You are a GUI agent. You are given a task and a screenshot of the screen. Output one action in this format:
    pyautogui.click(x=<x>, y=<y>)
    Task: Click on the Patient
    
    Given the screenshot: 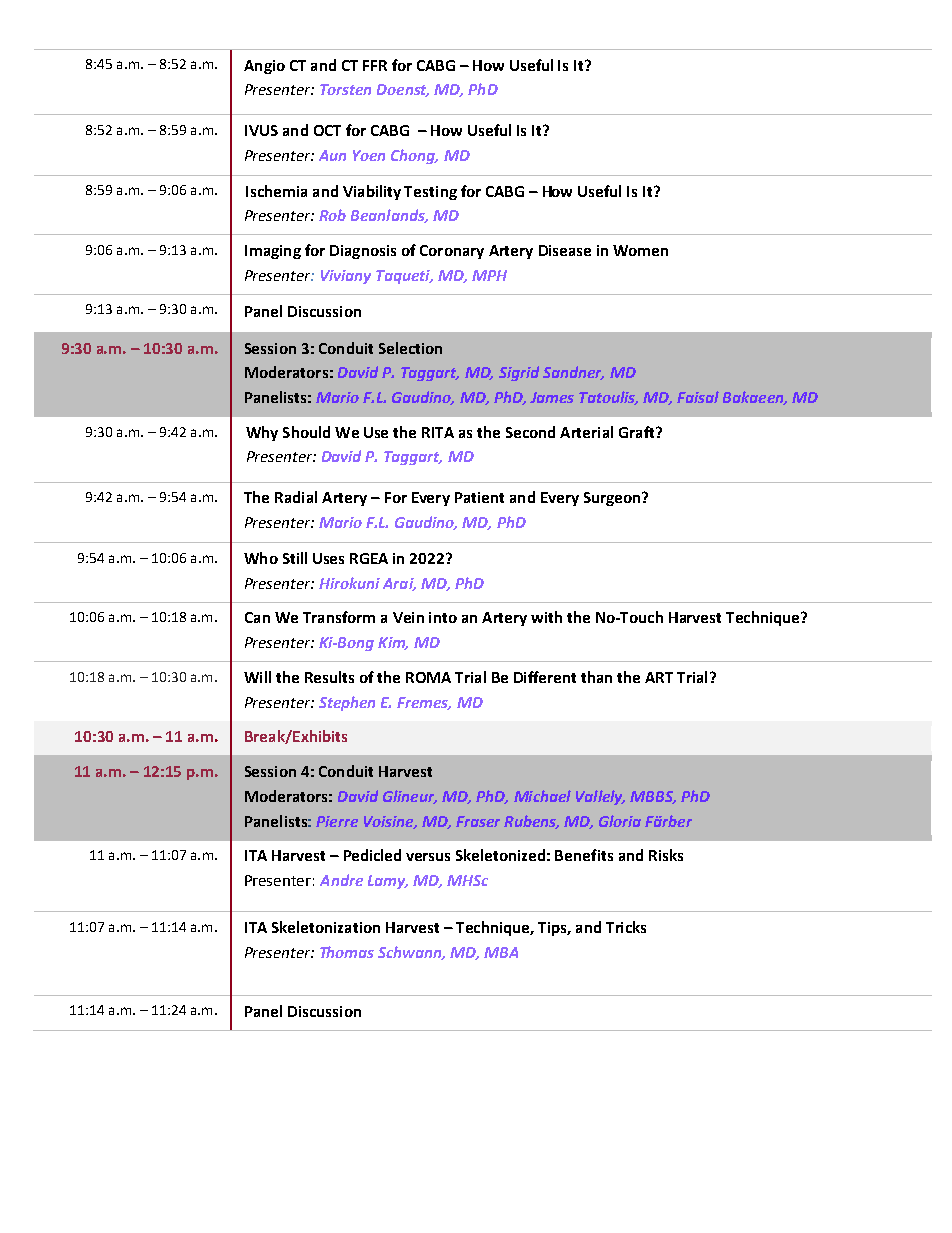 What is the action you would take?
    pyautogui.click(x=479, y=497)
